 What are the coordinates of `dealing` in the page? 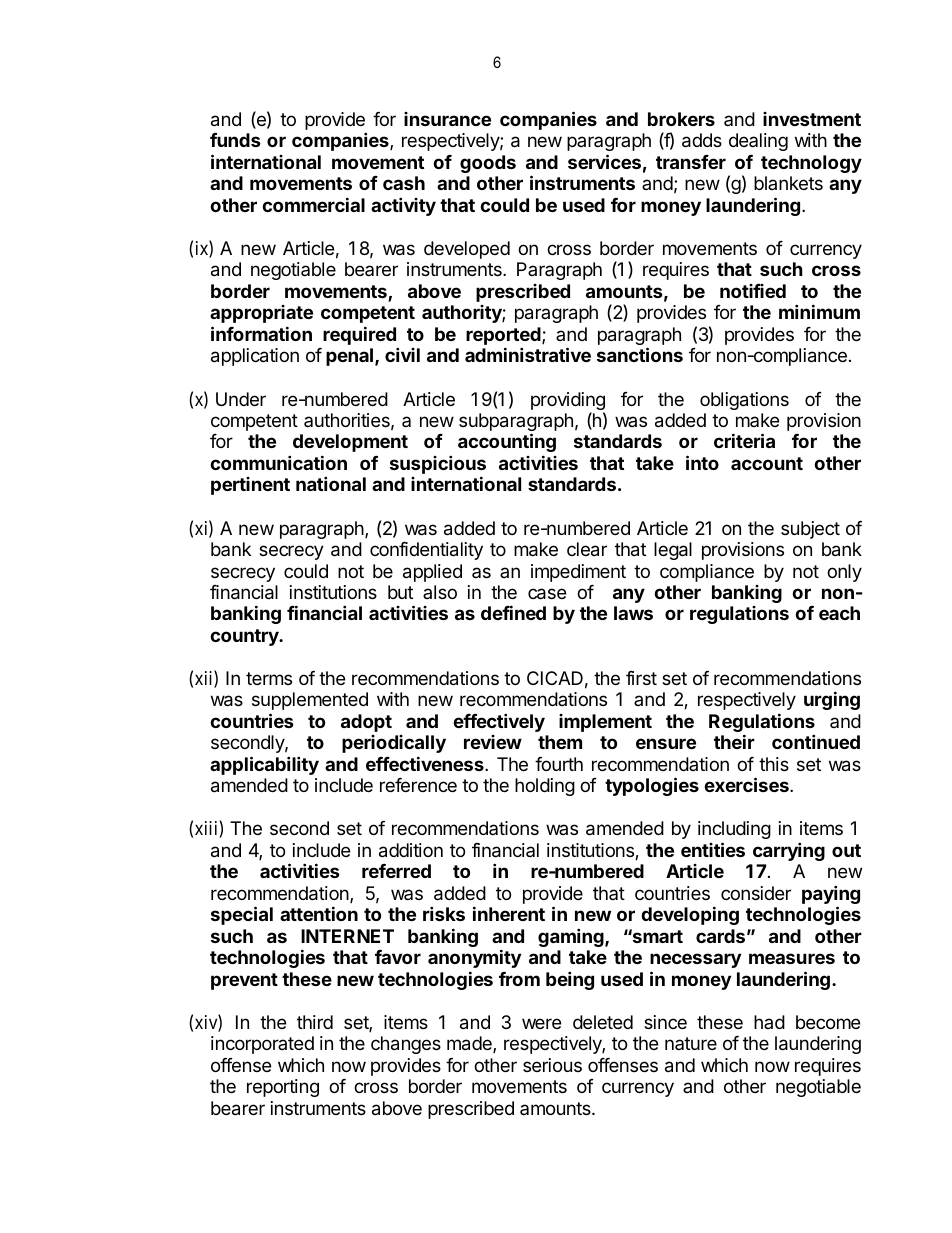 It's located at (758, 142).
